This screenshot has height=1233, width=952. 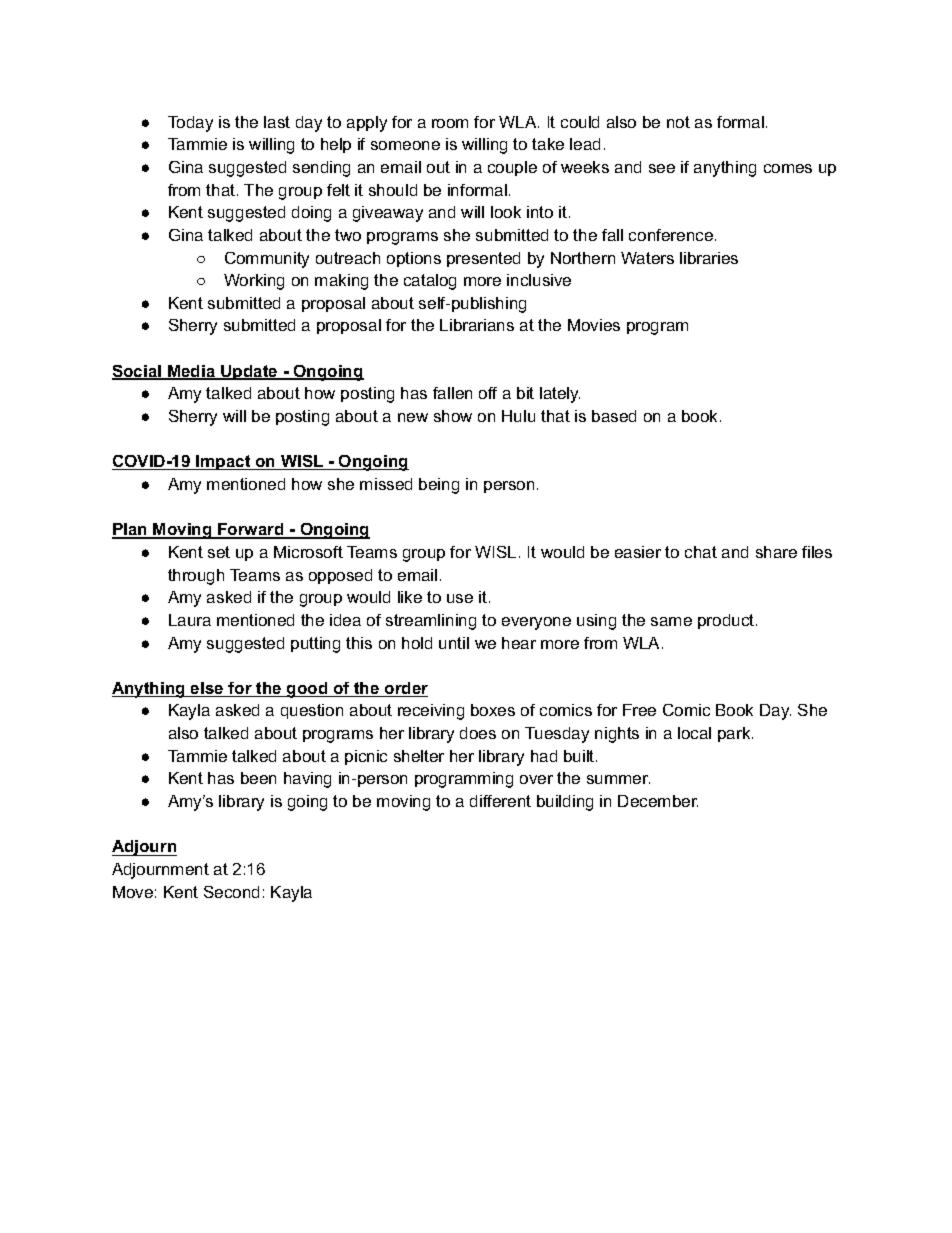 I want to click on Forward, so click(x=251, y=530).
